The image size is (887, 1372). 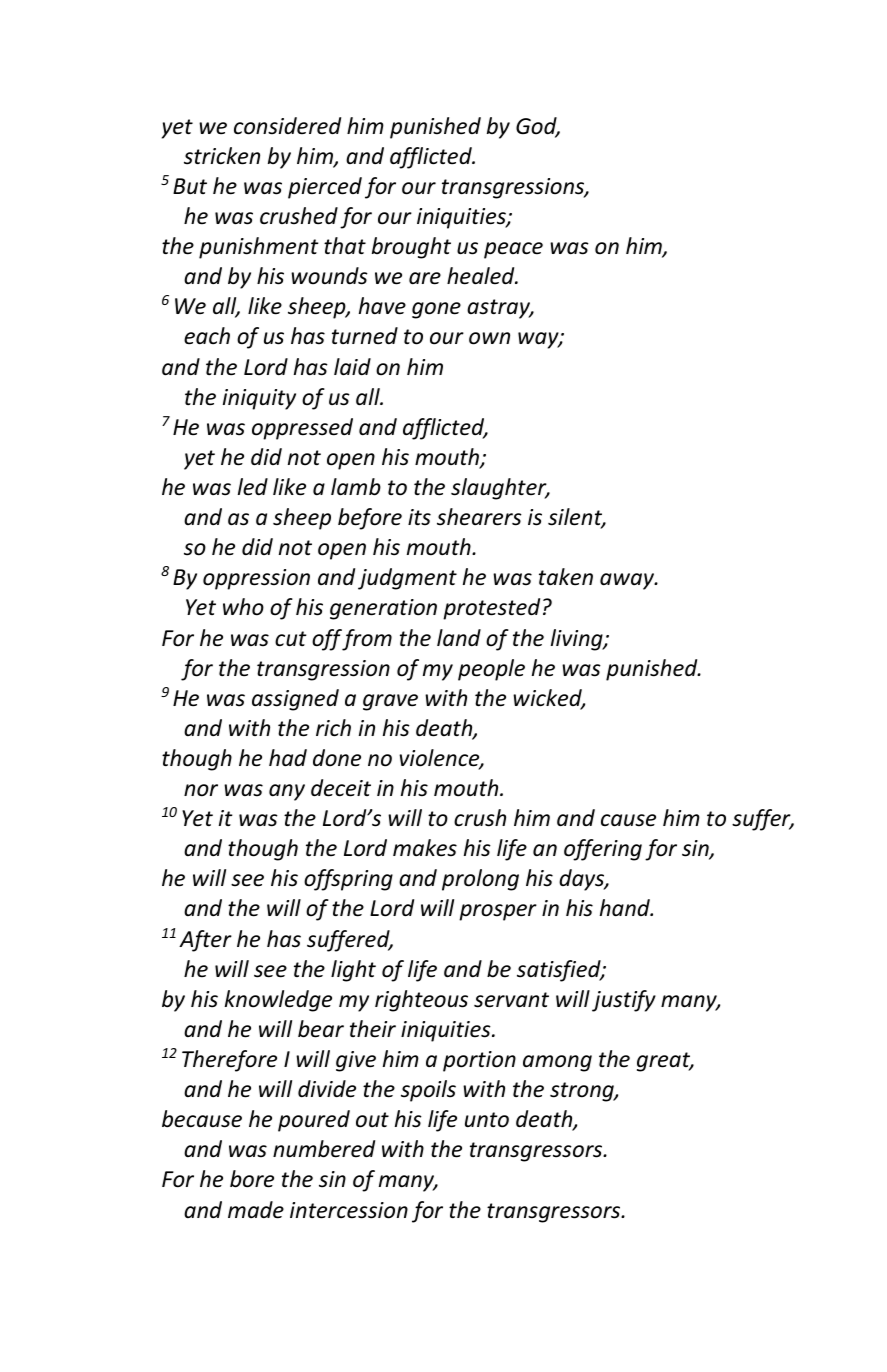 What do you see at coordinates (411, 248) in the screenshot?
I see `brought` at bounding box center [411, 248].
